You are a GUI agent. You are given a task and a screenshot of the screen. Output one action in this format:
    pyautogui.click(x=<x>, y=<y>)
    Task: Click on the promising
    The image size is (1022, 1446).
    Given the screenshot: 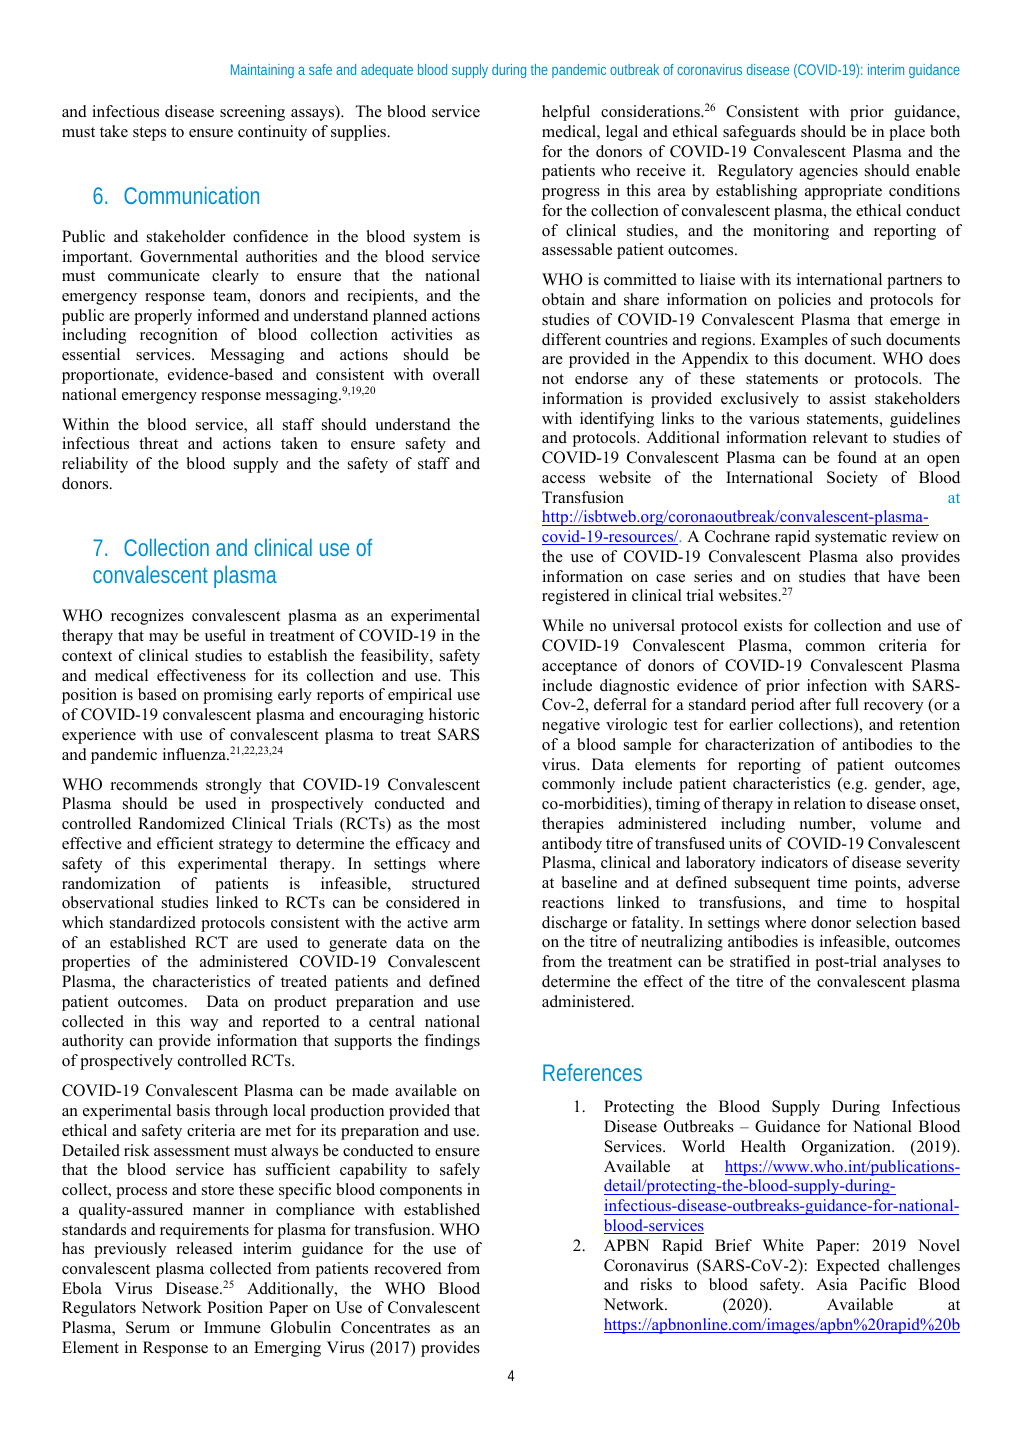 What is the action you would take?
    pyautogui.click(x=238, y=696)
